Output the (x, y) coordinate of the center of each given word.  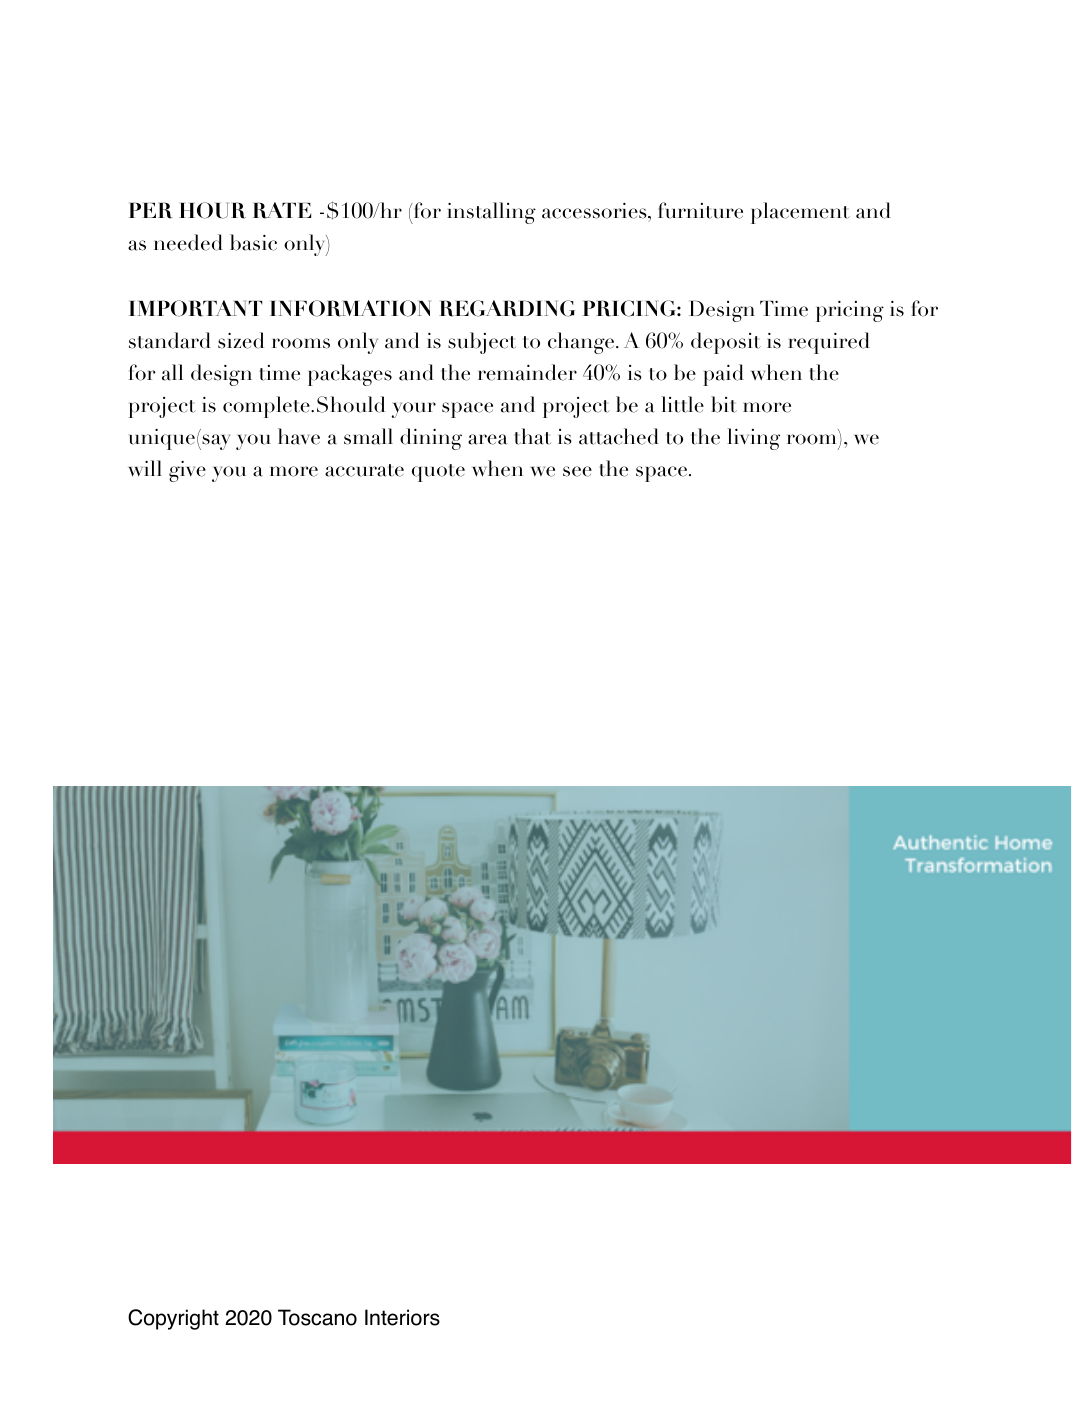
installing (491, 213)
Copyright (173, 1319)
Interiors (402, 1317)
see (577, 471)
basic (253, 242)
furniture (700, 210)
